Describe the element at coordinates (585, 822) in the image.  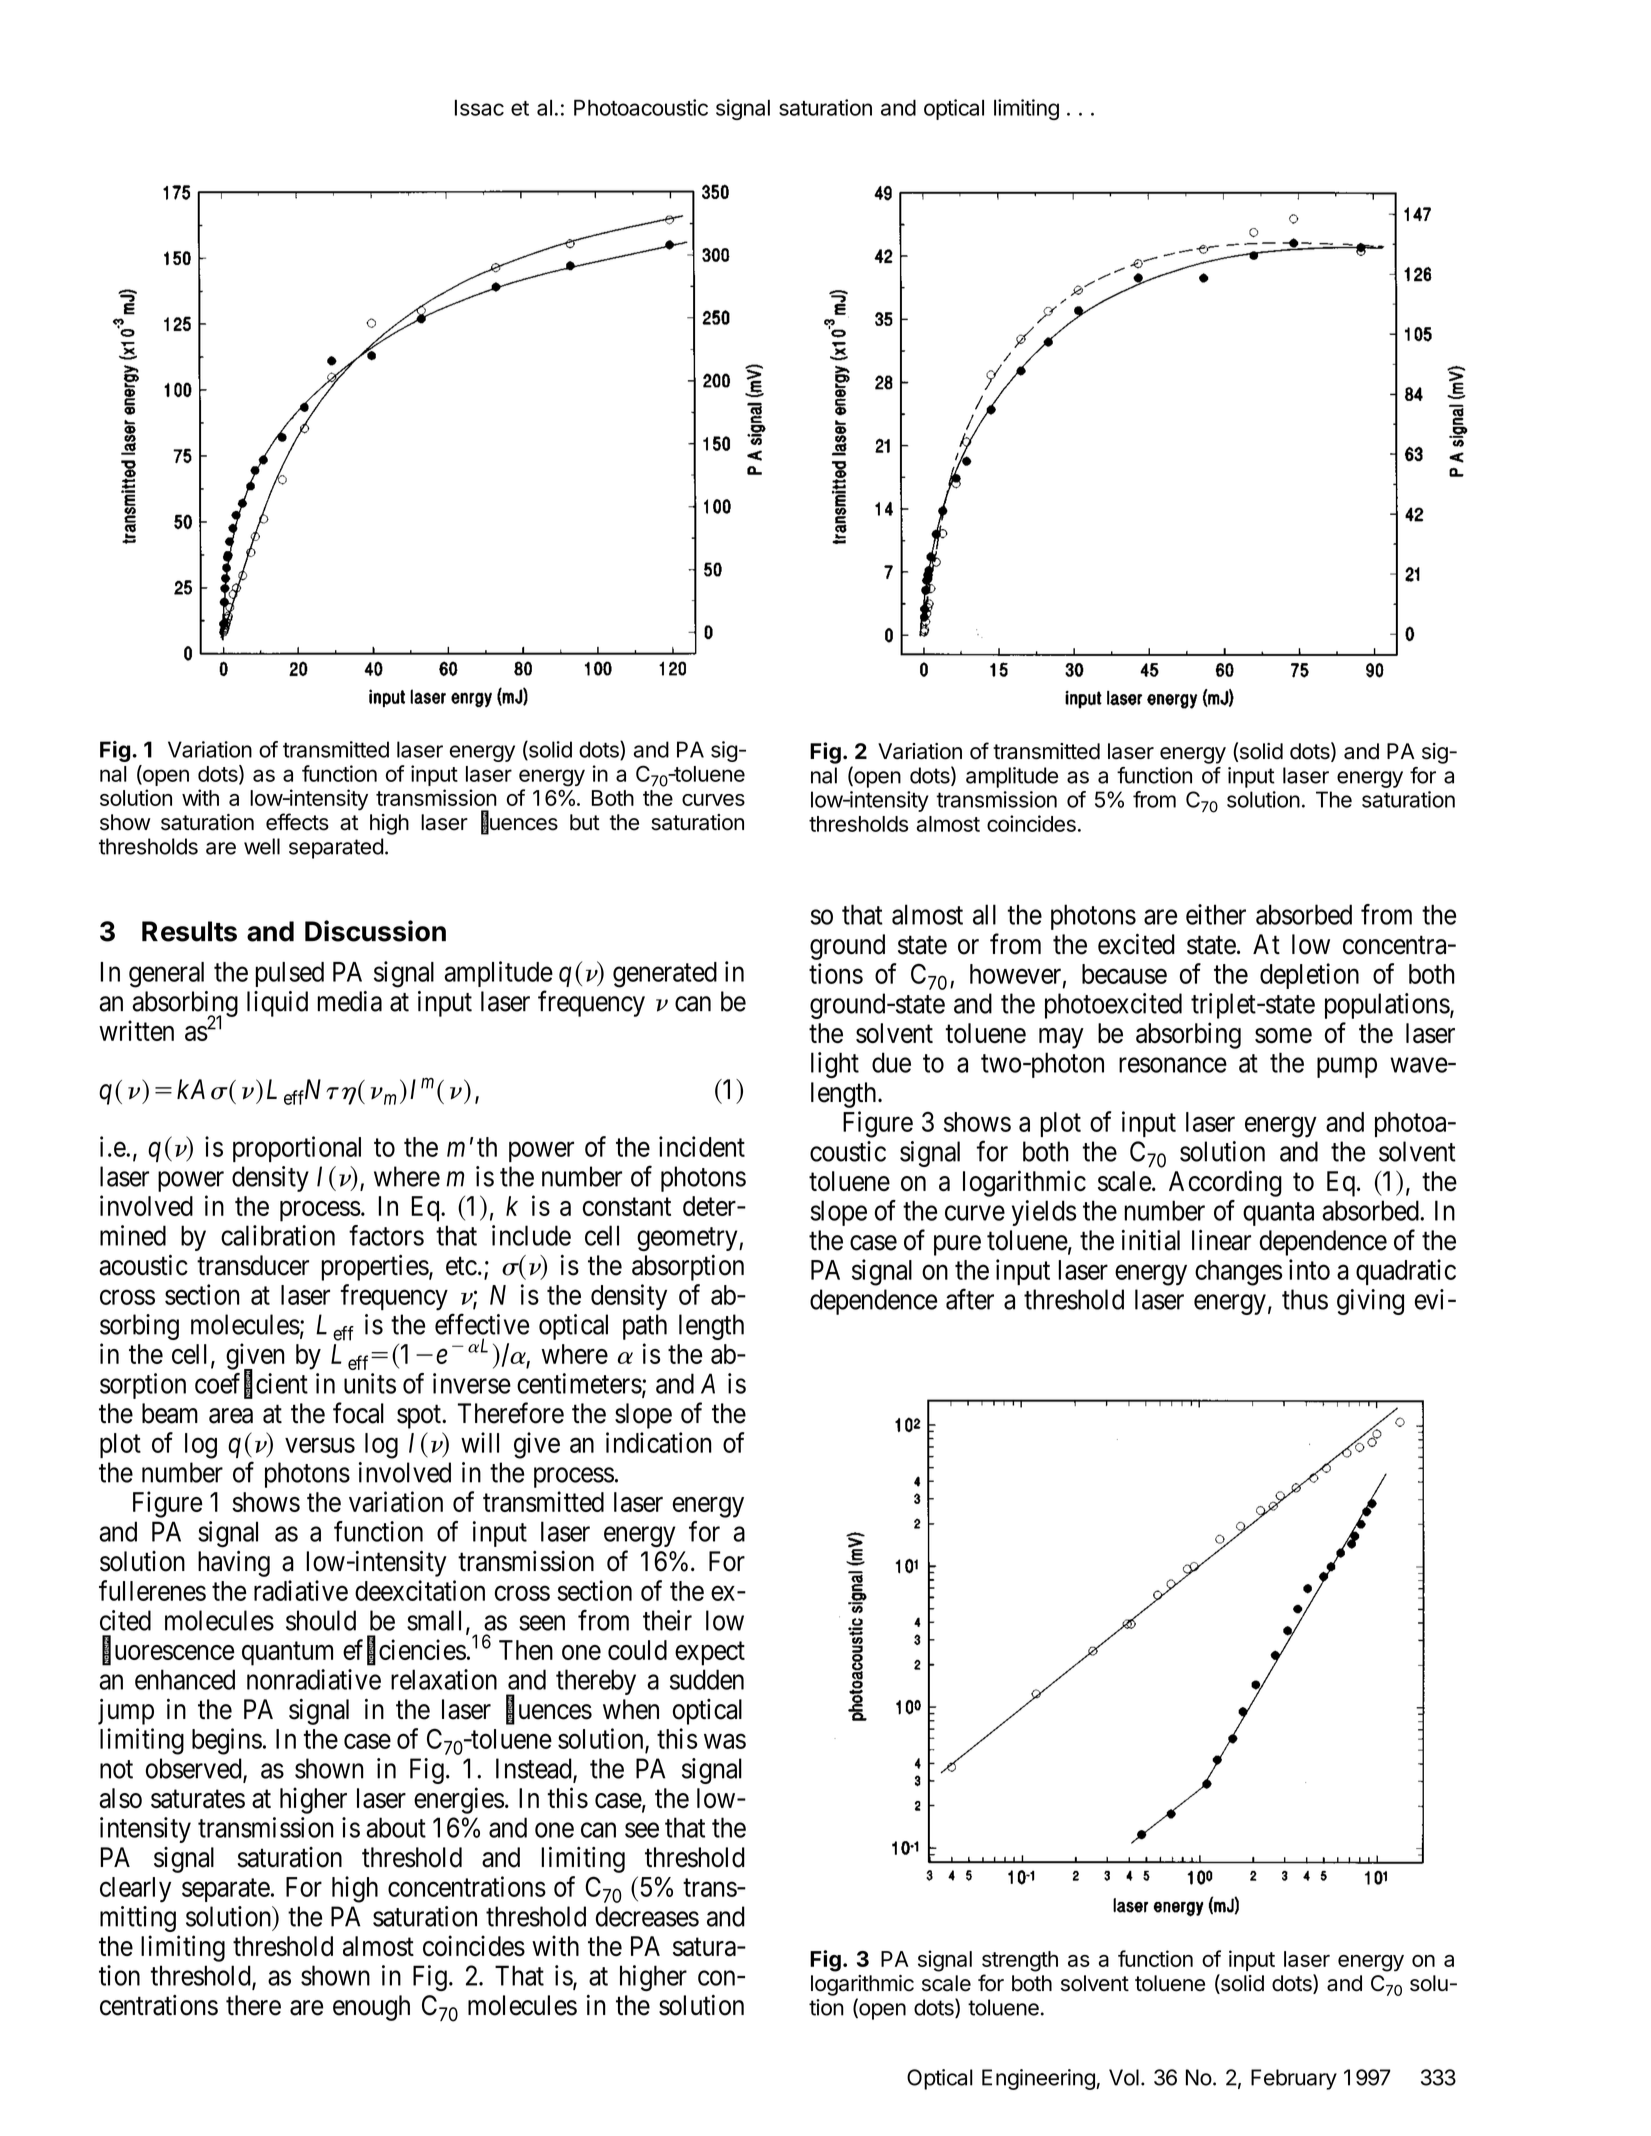
I see `but` at that location.
